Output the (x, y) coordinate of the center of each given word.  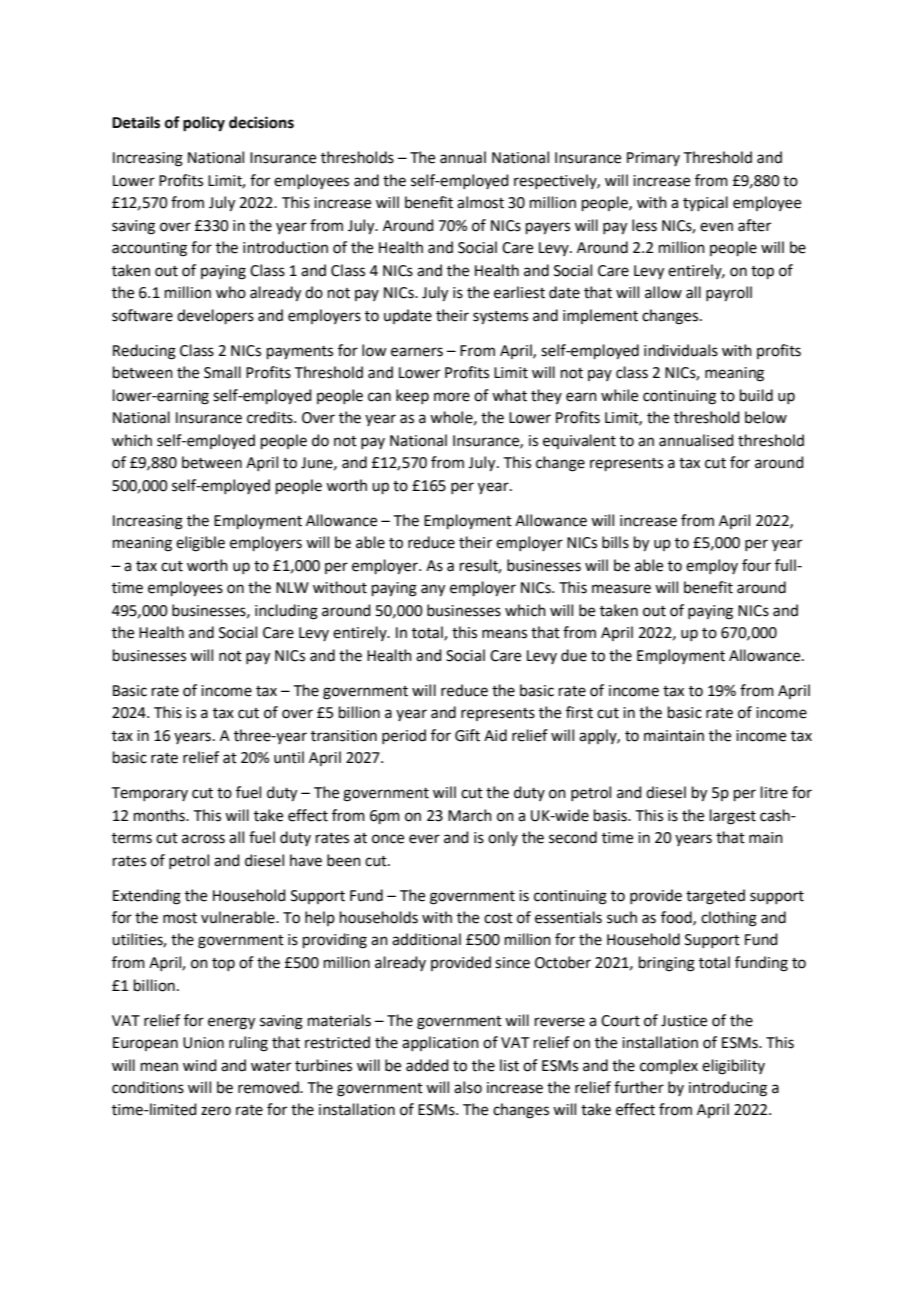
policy (204, 124)
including (286, 612)
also (468, 1087)
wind (200, 1065)
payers (548, 228)
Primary (653, 159)
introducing (728, 1089)
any (433, 590)
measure (621, 589)
